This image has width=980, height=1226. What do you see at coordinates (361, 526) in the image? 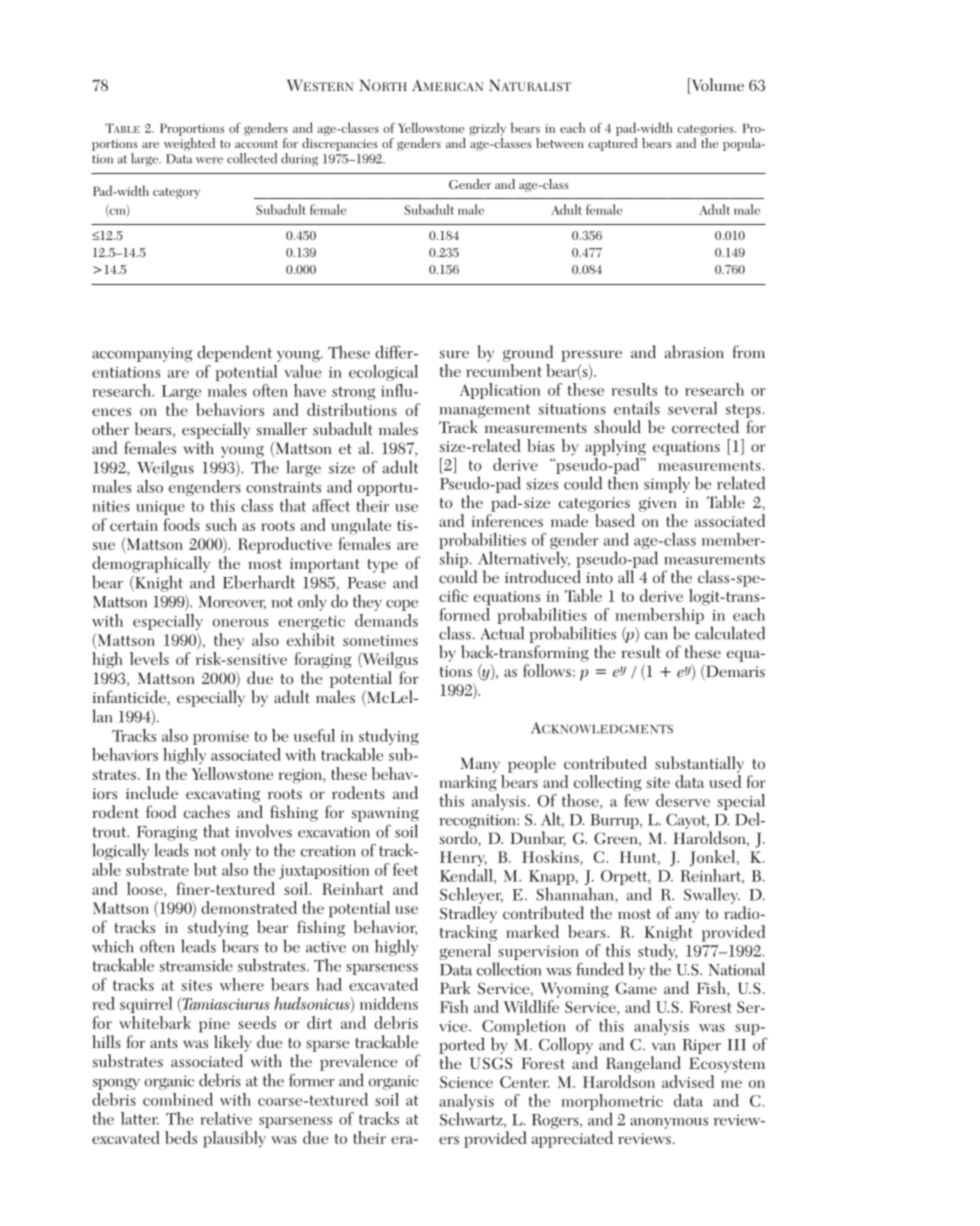
I see `ungulate` at bounding box center [361, 526].
